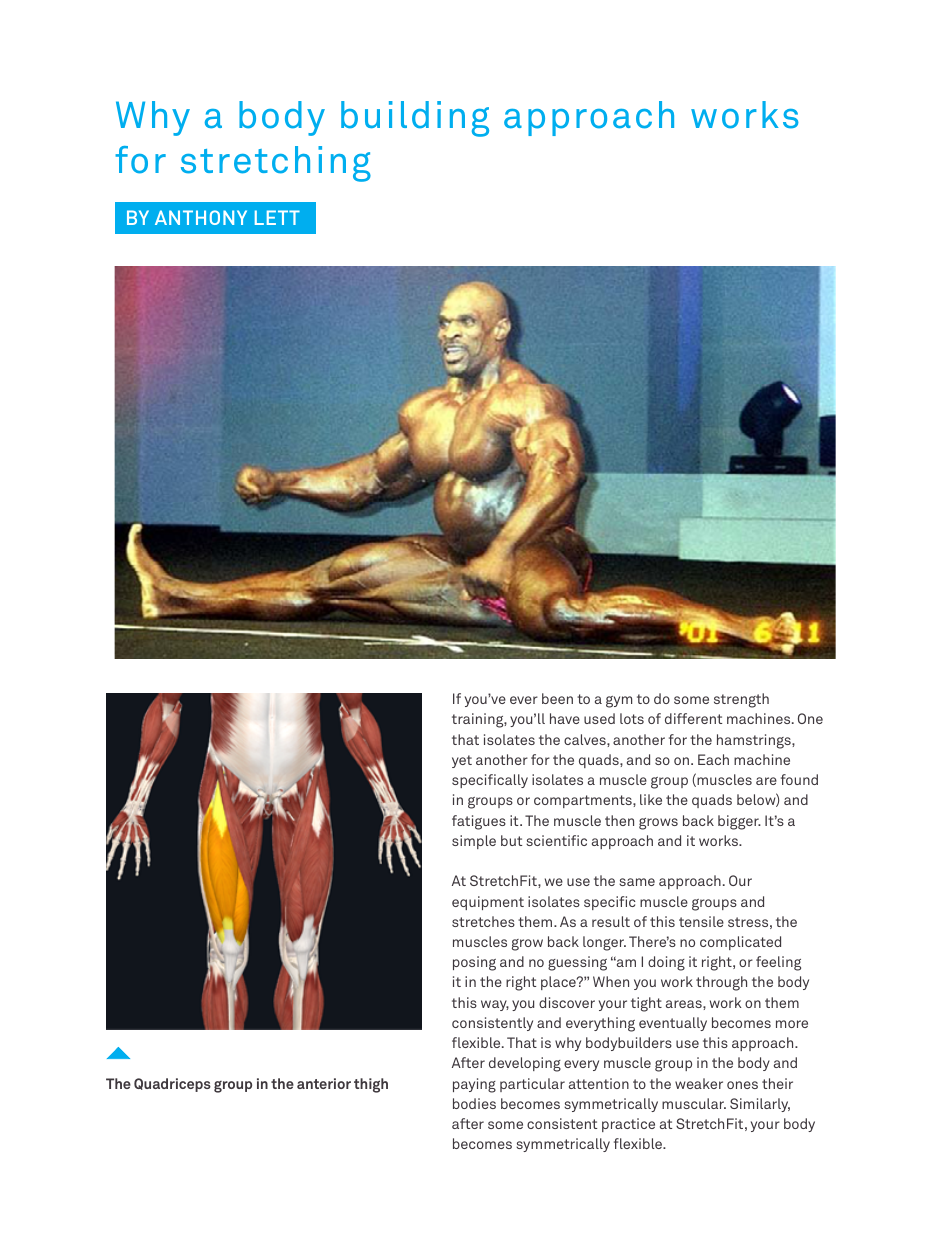 This screenshot has height=1233, width=952. What do you see at coordinates (742, 1085) in the screenshot?
I see `ones` at bounding box center [742, 1085].
